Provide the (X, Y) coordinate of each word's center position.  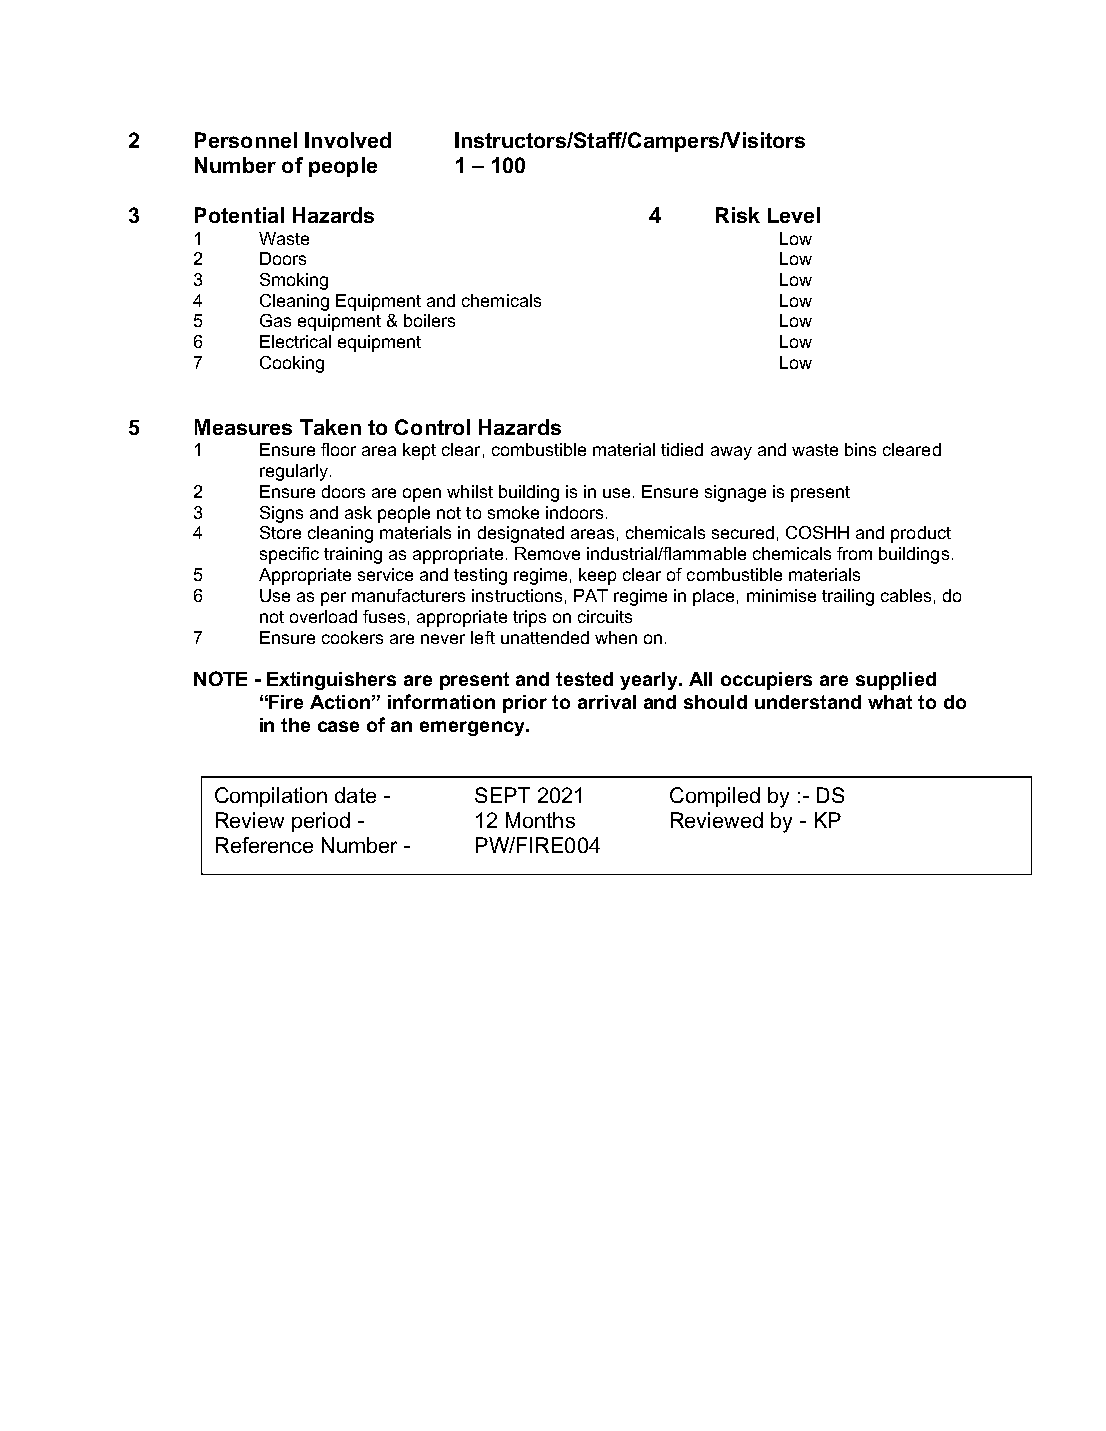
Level (794, 215)
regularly (294, 472)
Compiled (715, 797)
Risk (738, 215)
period (321, 822)
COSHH (817, 532)
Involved (348, 140)
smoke (513, 512)
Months (540, 820)
